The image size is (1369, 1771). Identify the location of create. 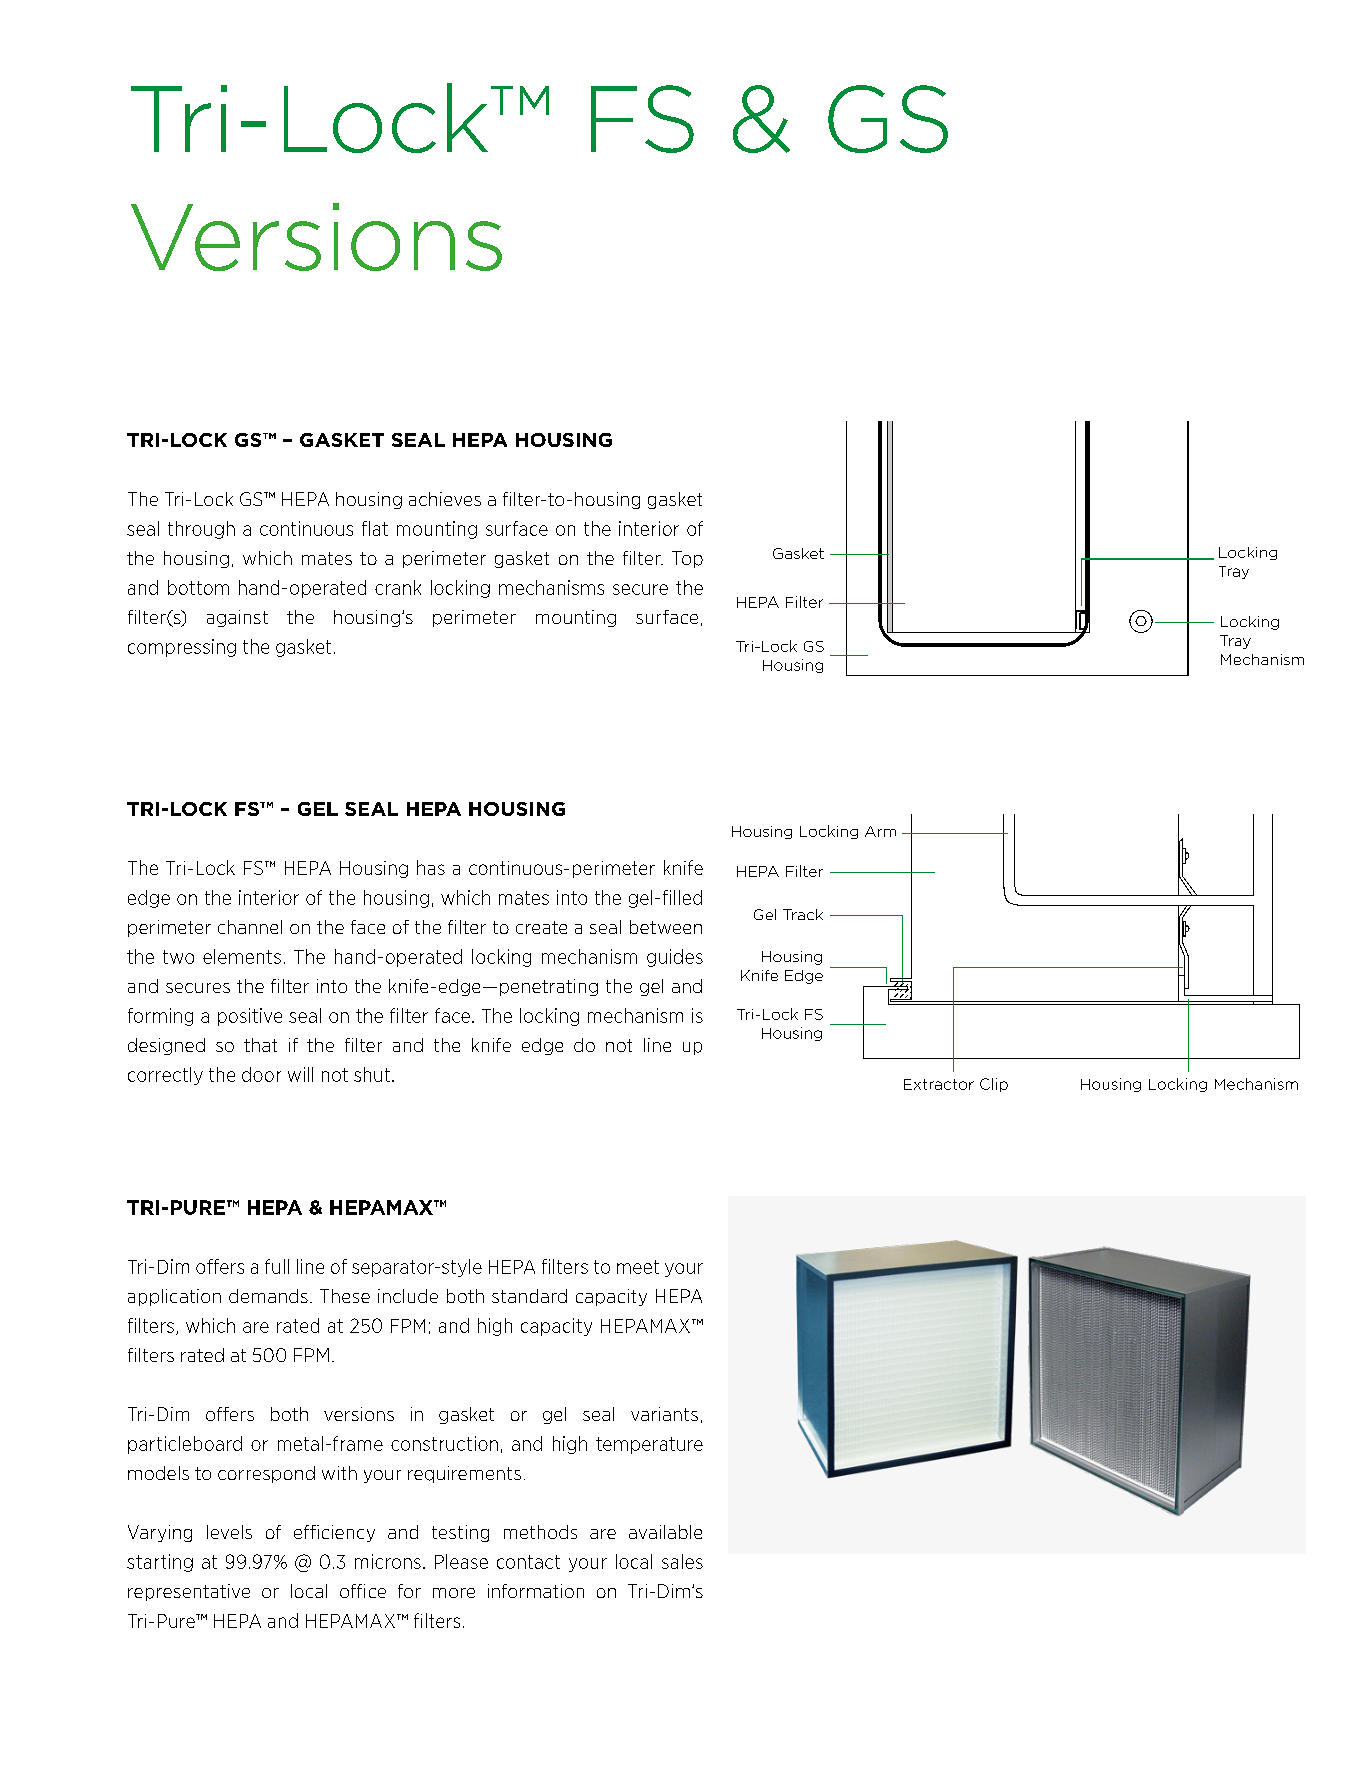
(541, 927).
